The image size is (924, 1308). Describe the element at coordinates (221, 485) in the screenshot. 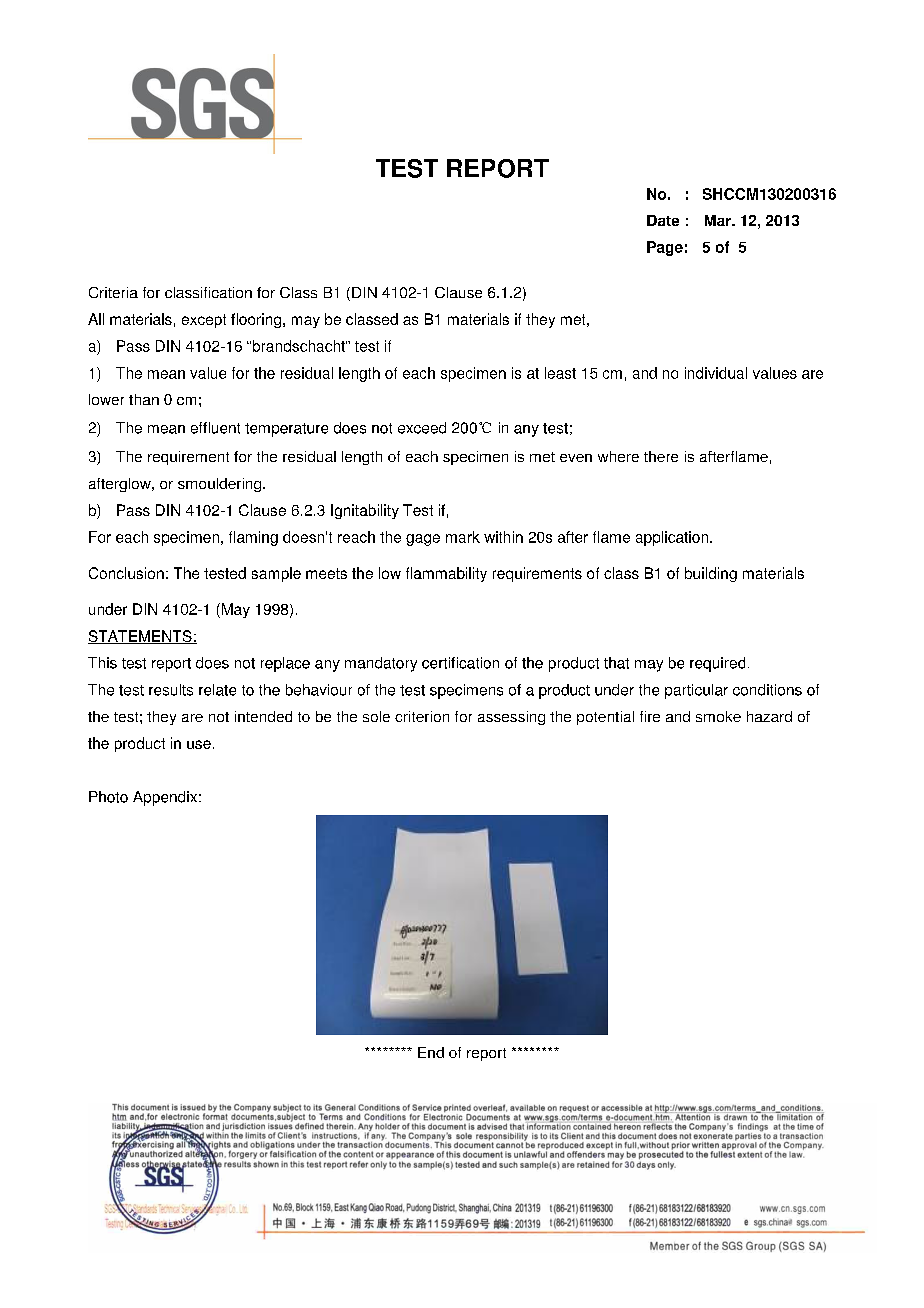

I see `smouldering` at that location.
